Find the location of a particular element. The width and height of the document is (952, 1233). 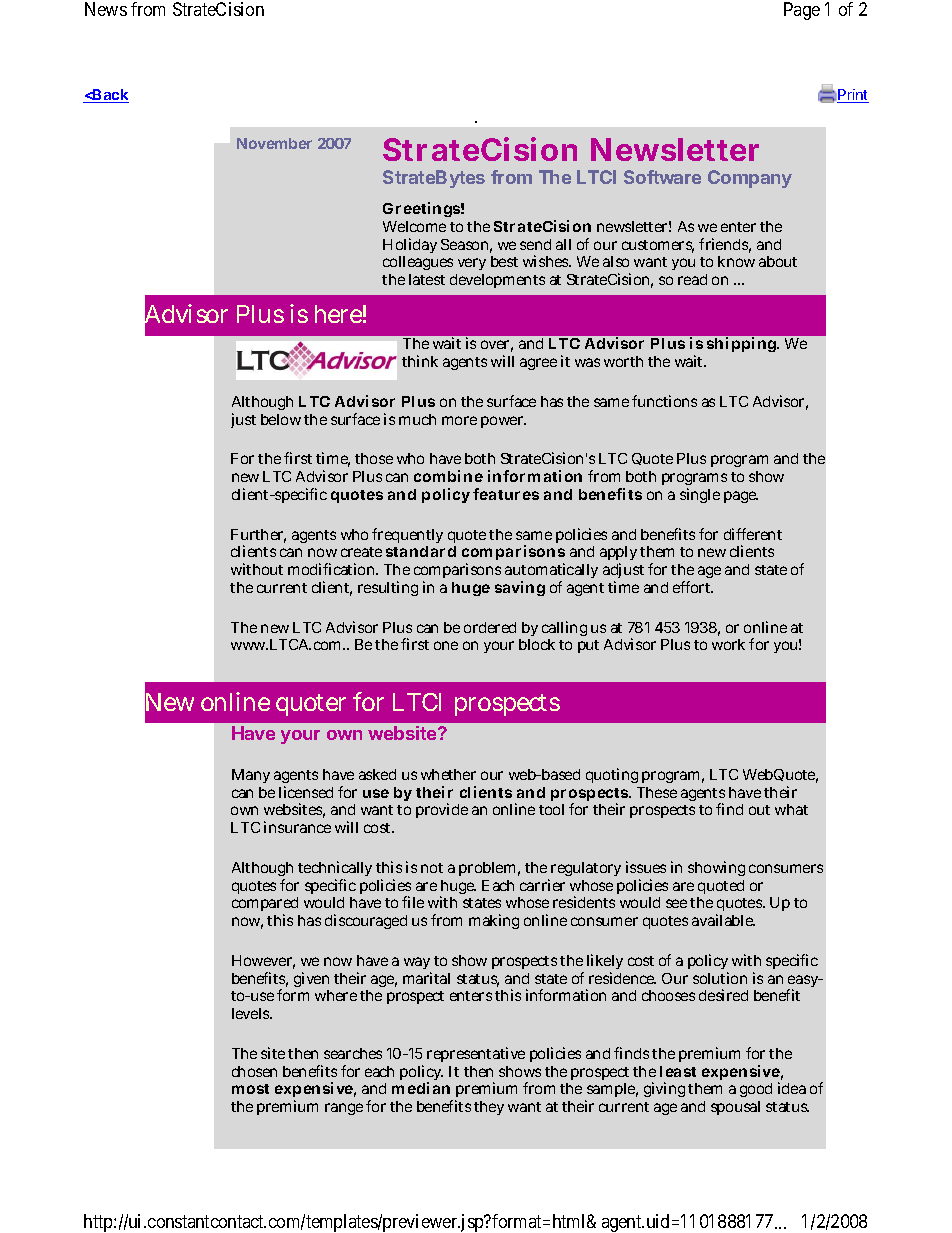

work is located at coordinates (728, 644).
